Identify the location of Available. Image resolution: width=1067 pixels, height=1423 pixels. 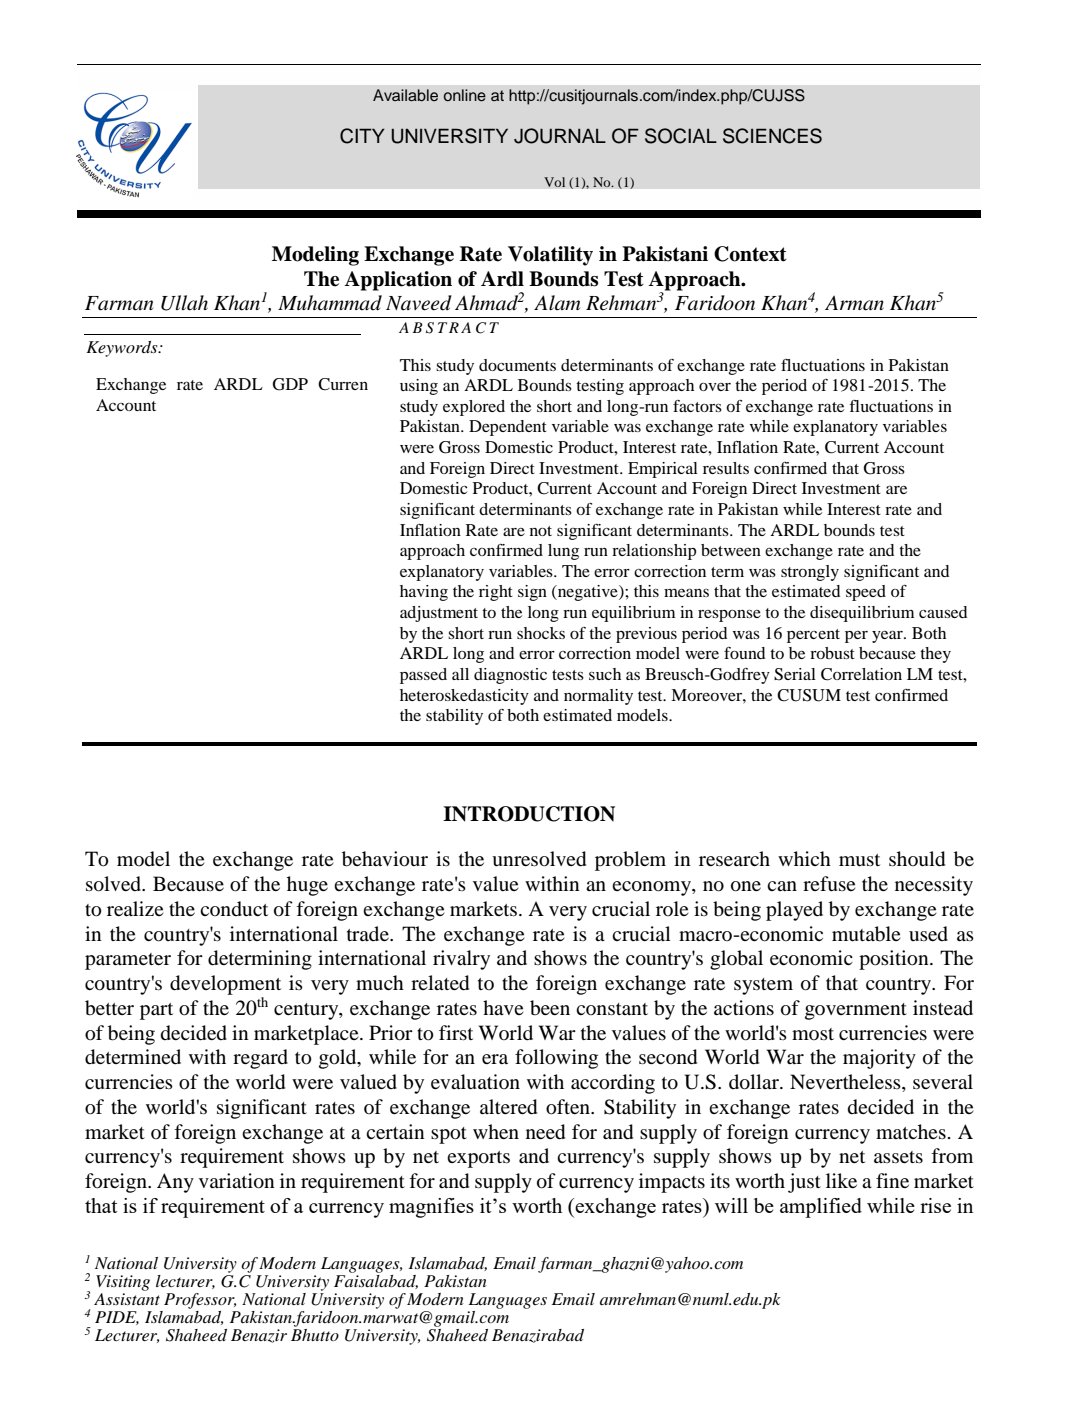
(405, 95).
